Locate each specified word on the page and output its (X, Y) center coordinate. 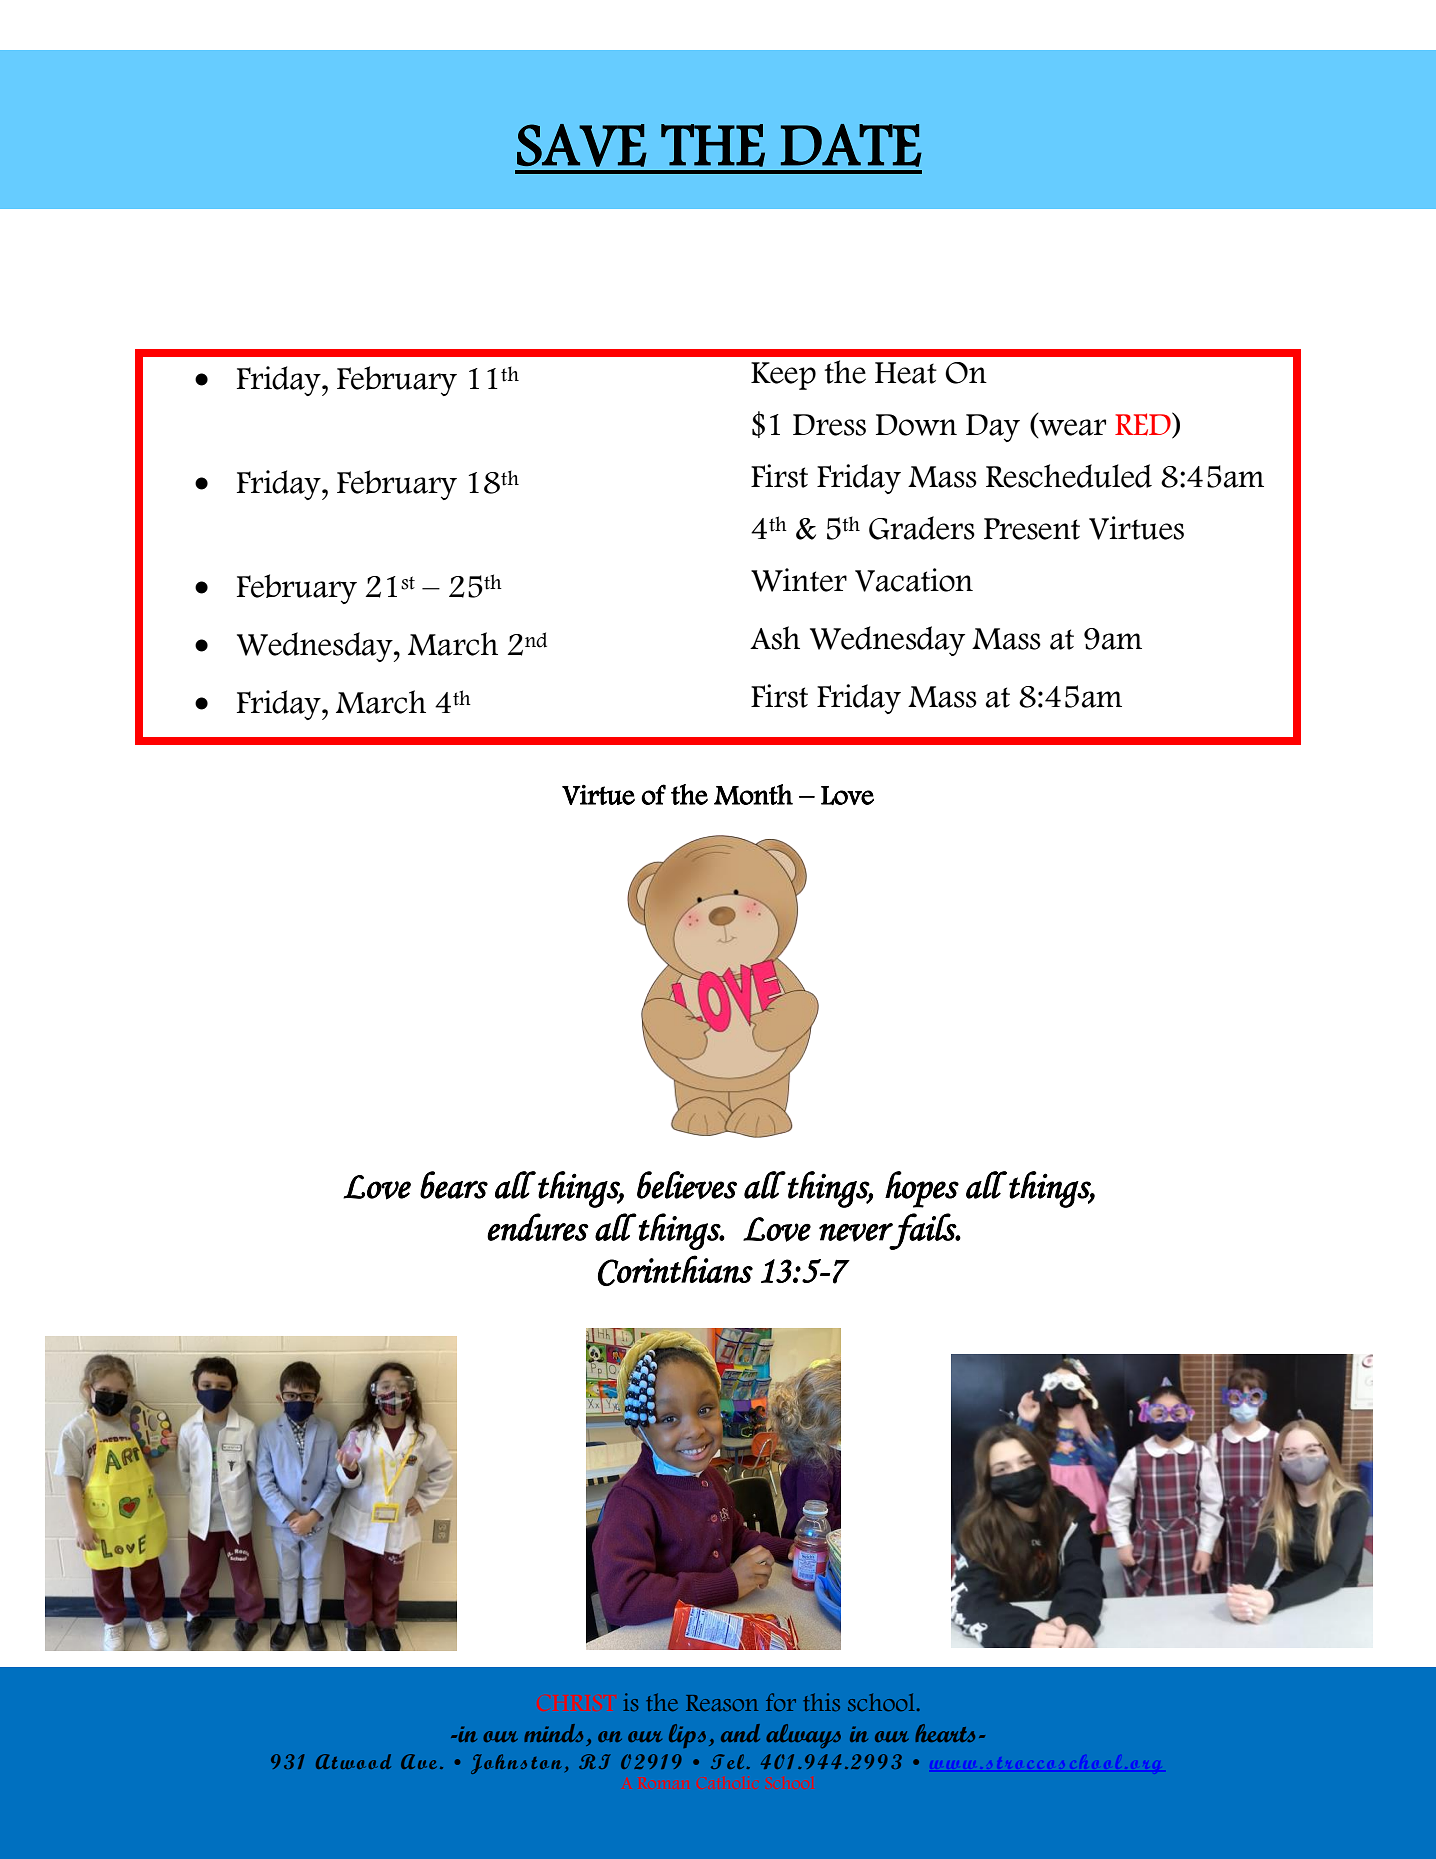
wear (1071, 428)
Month (753, 794)
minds (553, 1733)
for (781, 1702)
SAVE (582, 145)
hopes (922, 1189)
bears (454, 1185)
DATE (851, 145)
